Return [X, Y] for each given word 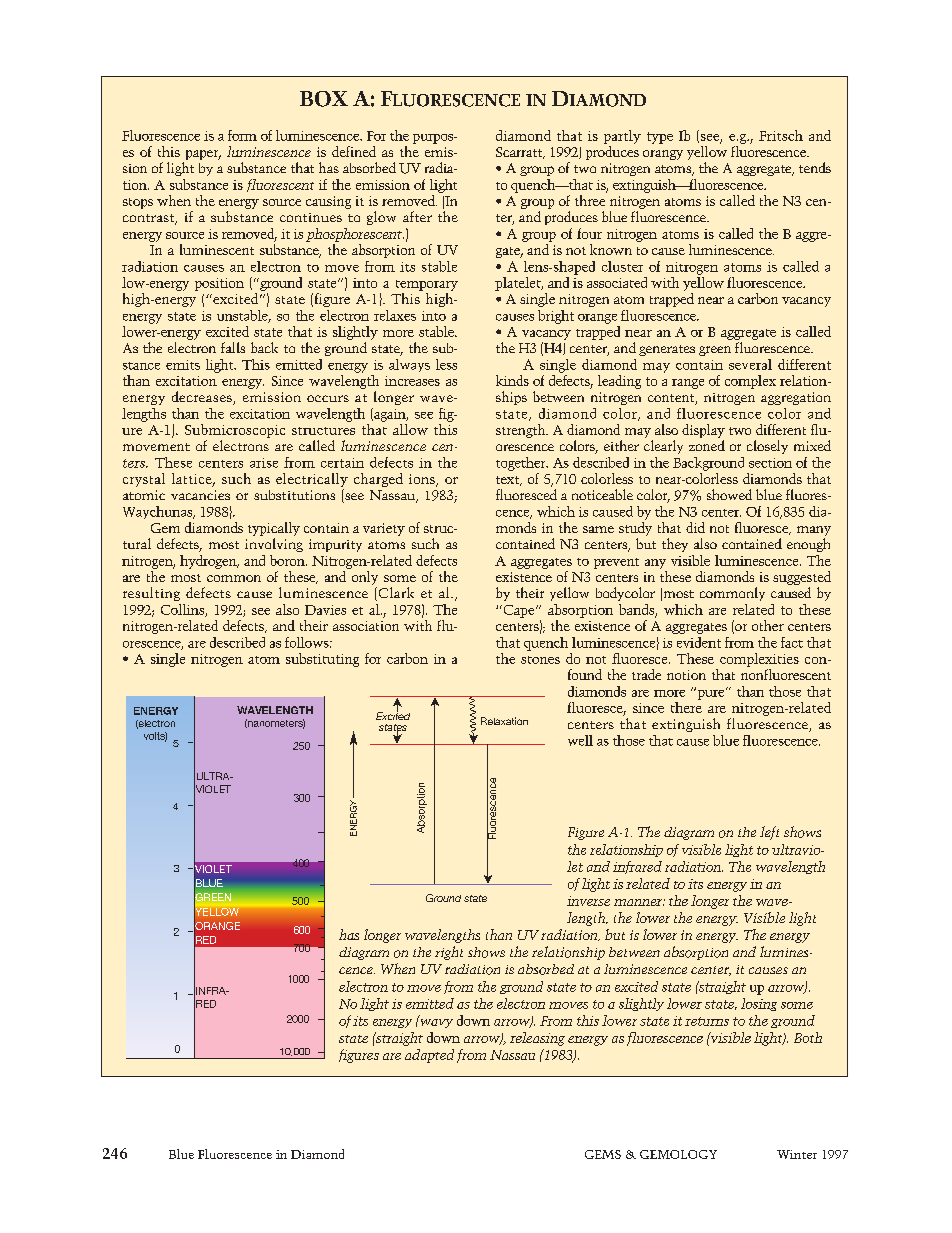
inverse [588, 901]
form [242, 135]
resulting [151, 594]
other [768, 625]
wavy [435, 1022]
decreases [203, 398]
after [417, 216]
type [660, 138]
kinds [512, 380]
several [750, 364]
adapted [429, 1056]
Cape [519, 611]
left [769, 833]
